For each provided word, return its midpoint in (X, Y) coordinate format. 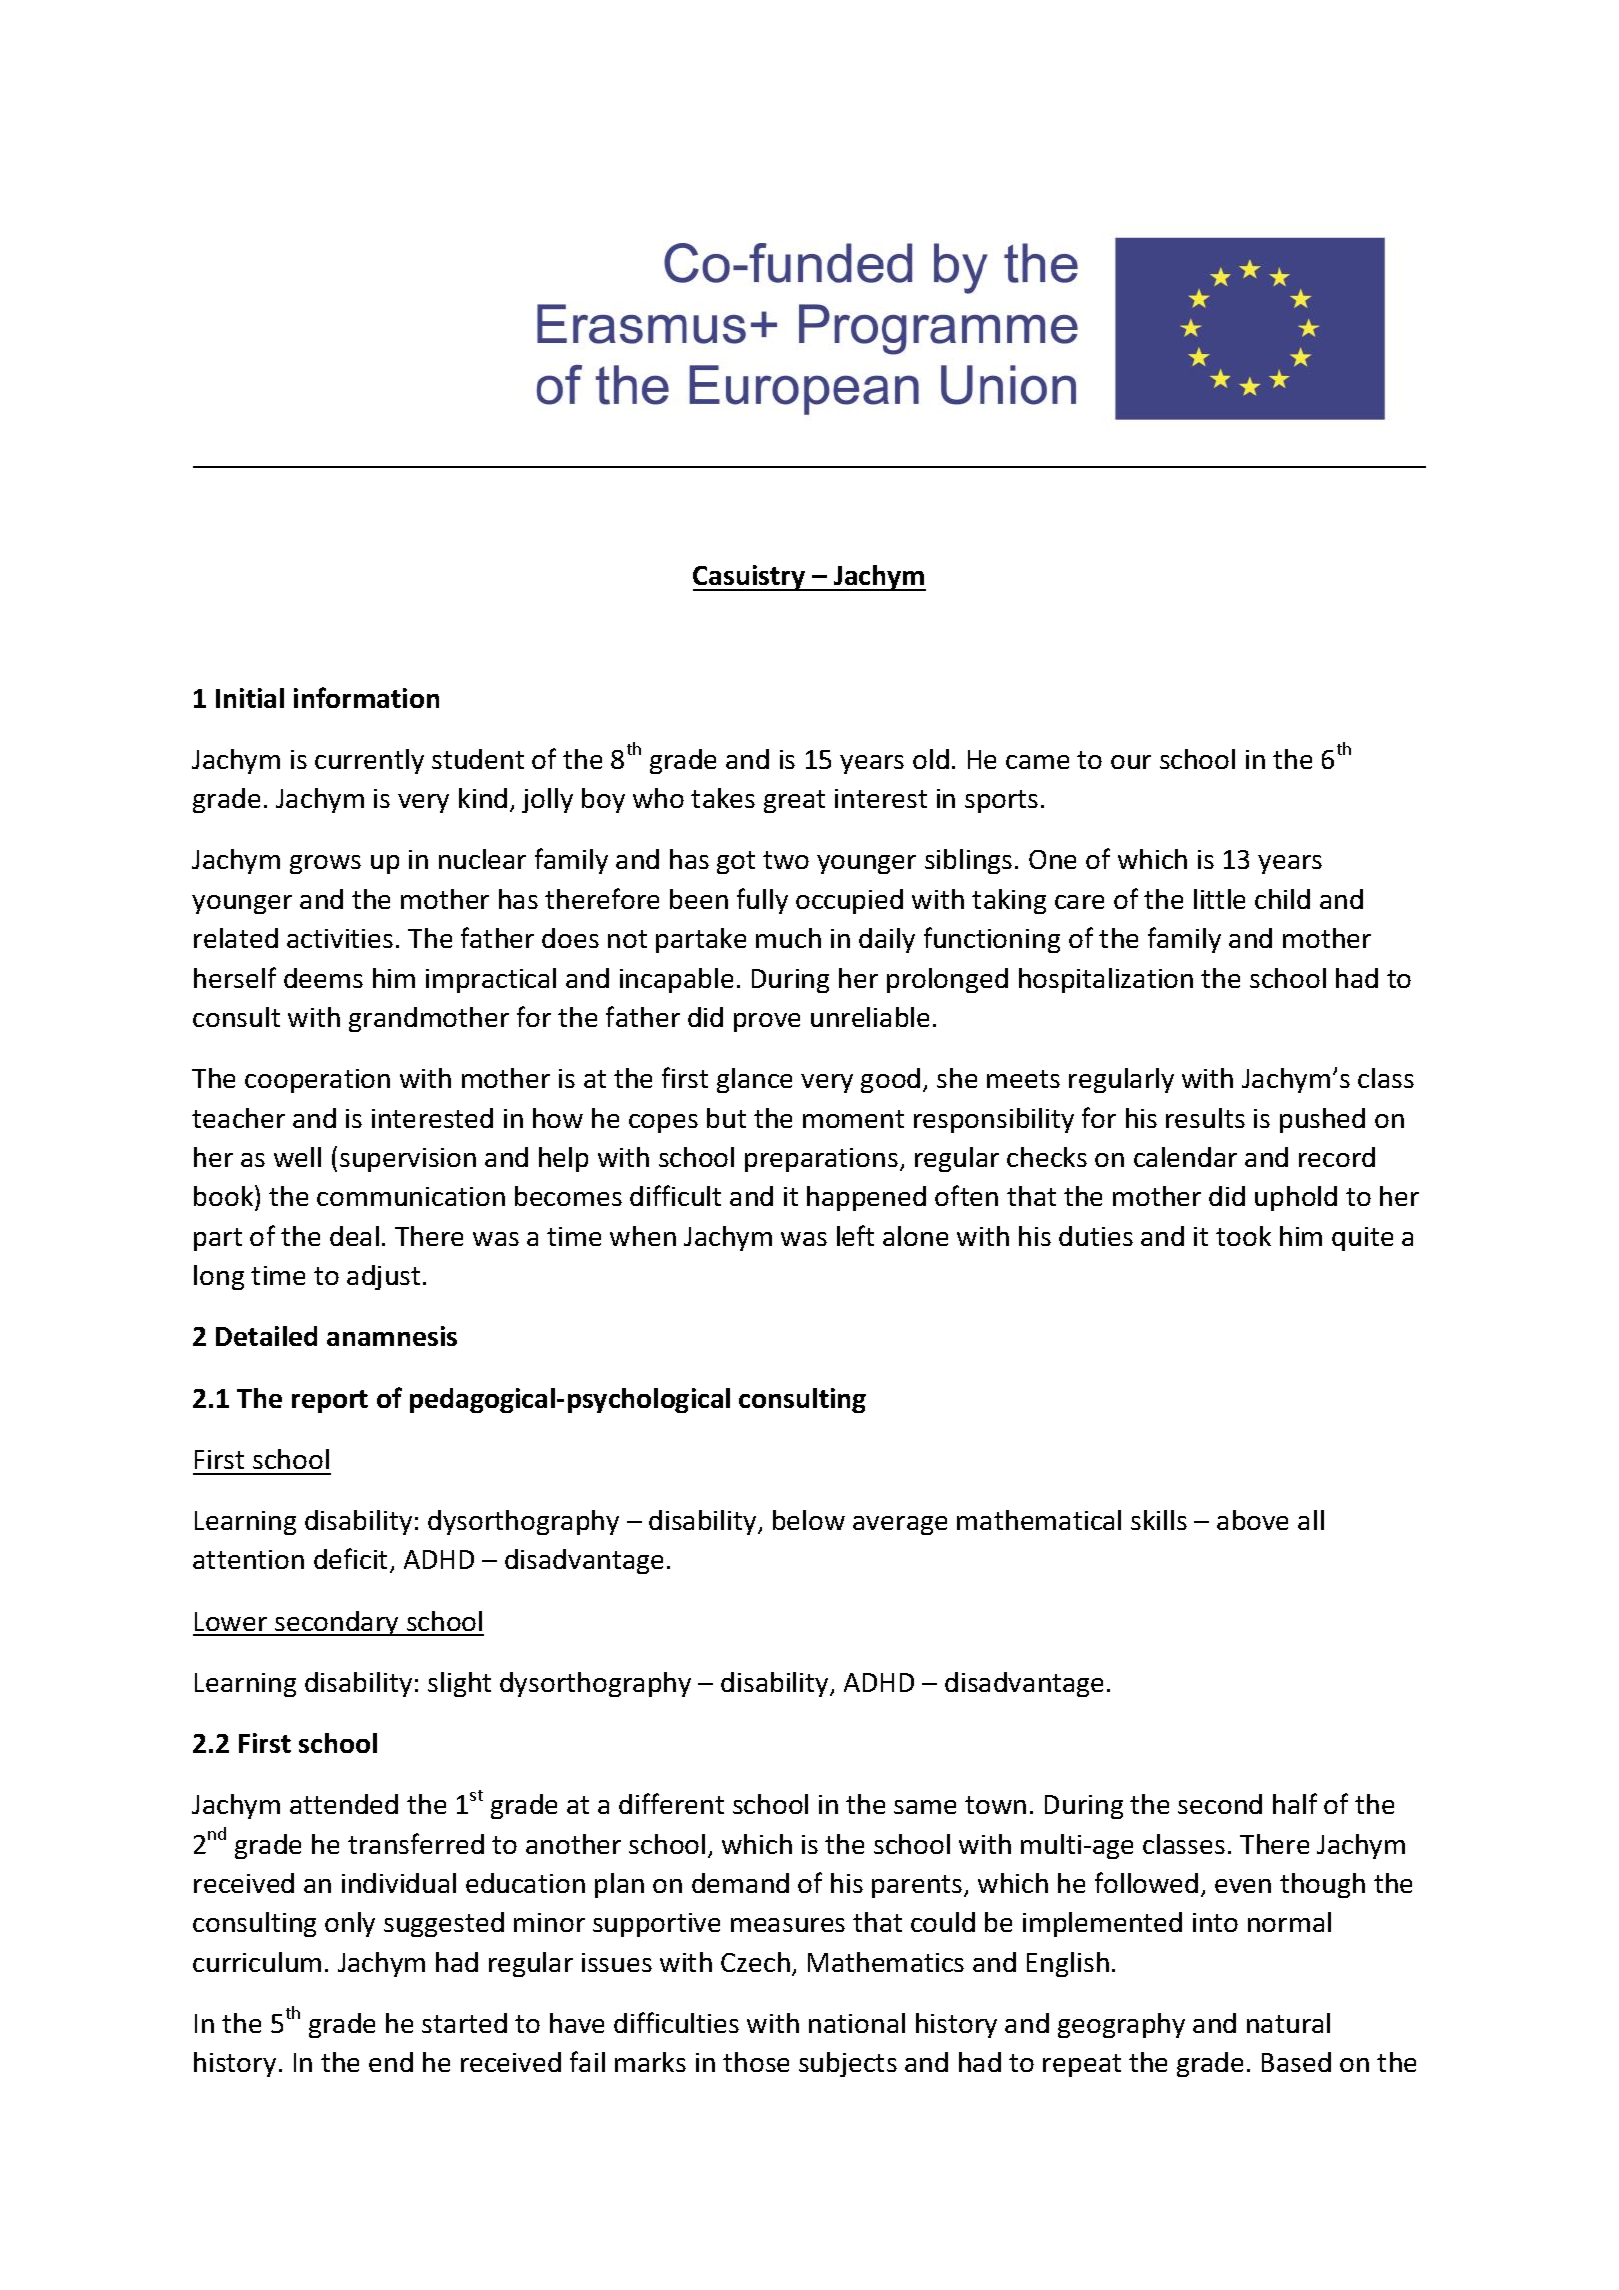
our (1131, 762)
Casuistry (750, 578)
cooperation (317, 1081)
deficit (352, 1560)
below (809, 1520)
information (366, 697)
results (1205, 1118)
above (1252, 1520)
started (464, 2023)
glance (754, 1080)
